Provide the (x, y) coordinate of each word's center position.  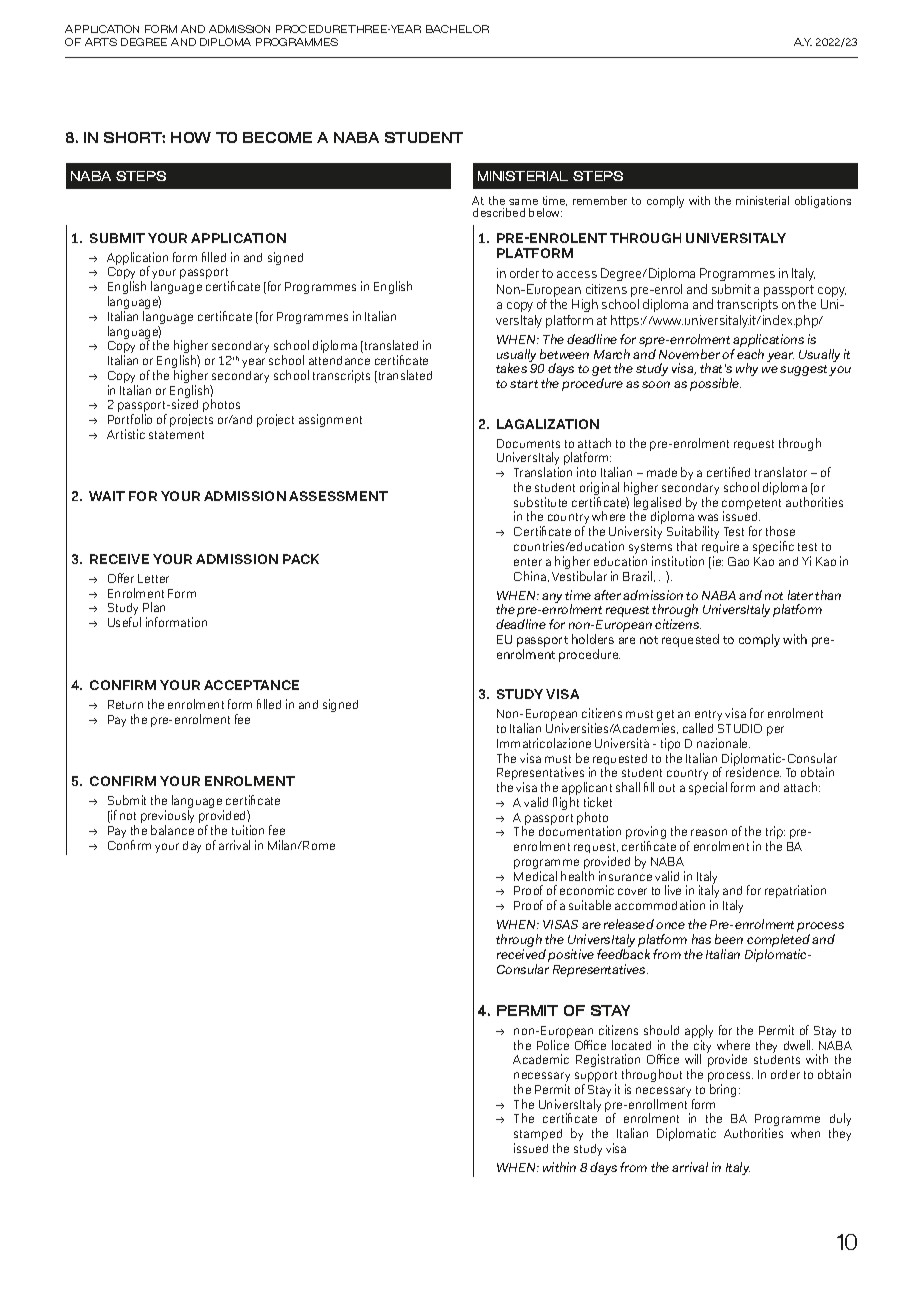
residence (753, 772)
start (524, 384)
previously (167, 818)
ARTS (101, 42)
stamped (538, 1136)
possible (715, 384)
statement (176, 435)
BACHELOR (457, 29)
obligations (823, 202)
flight (566, 803)
